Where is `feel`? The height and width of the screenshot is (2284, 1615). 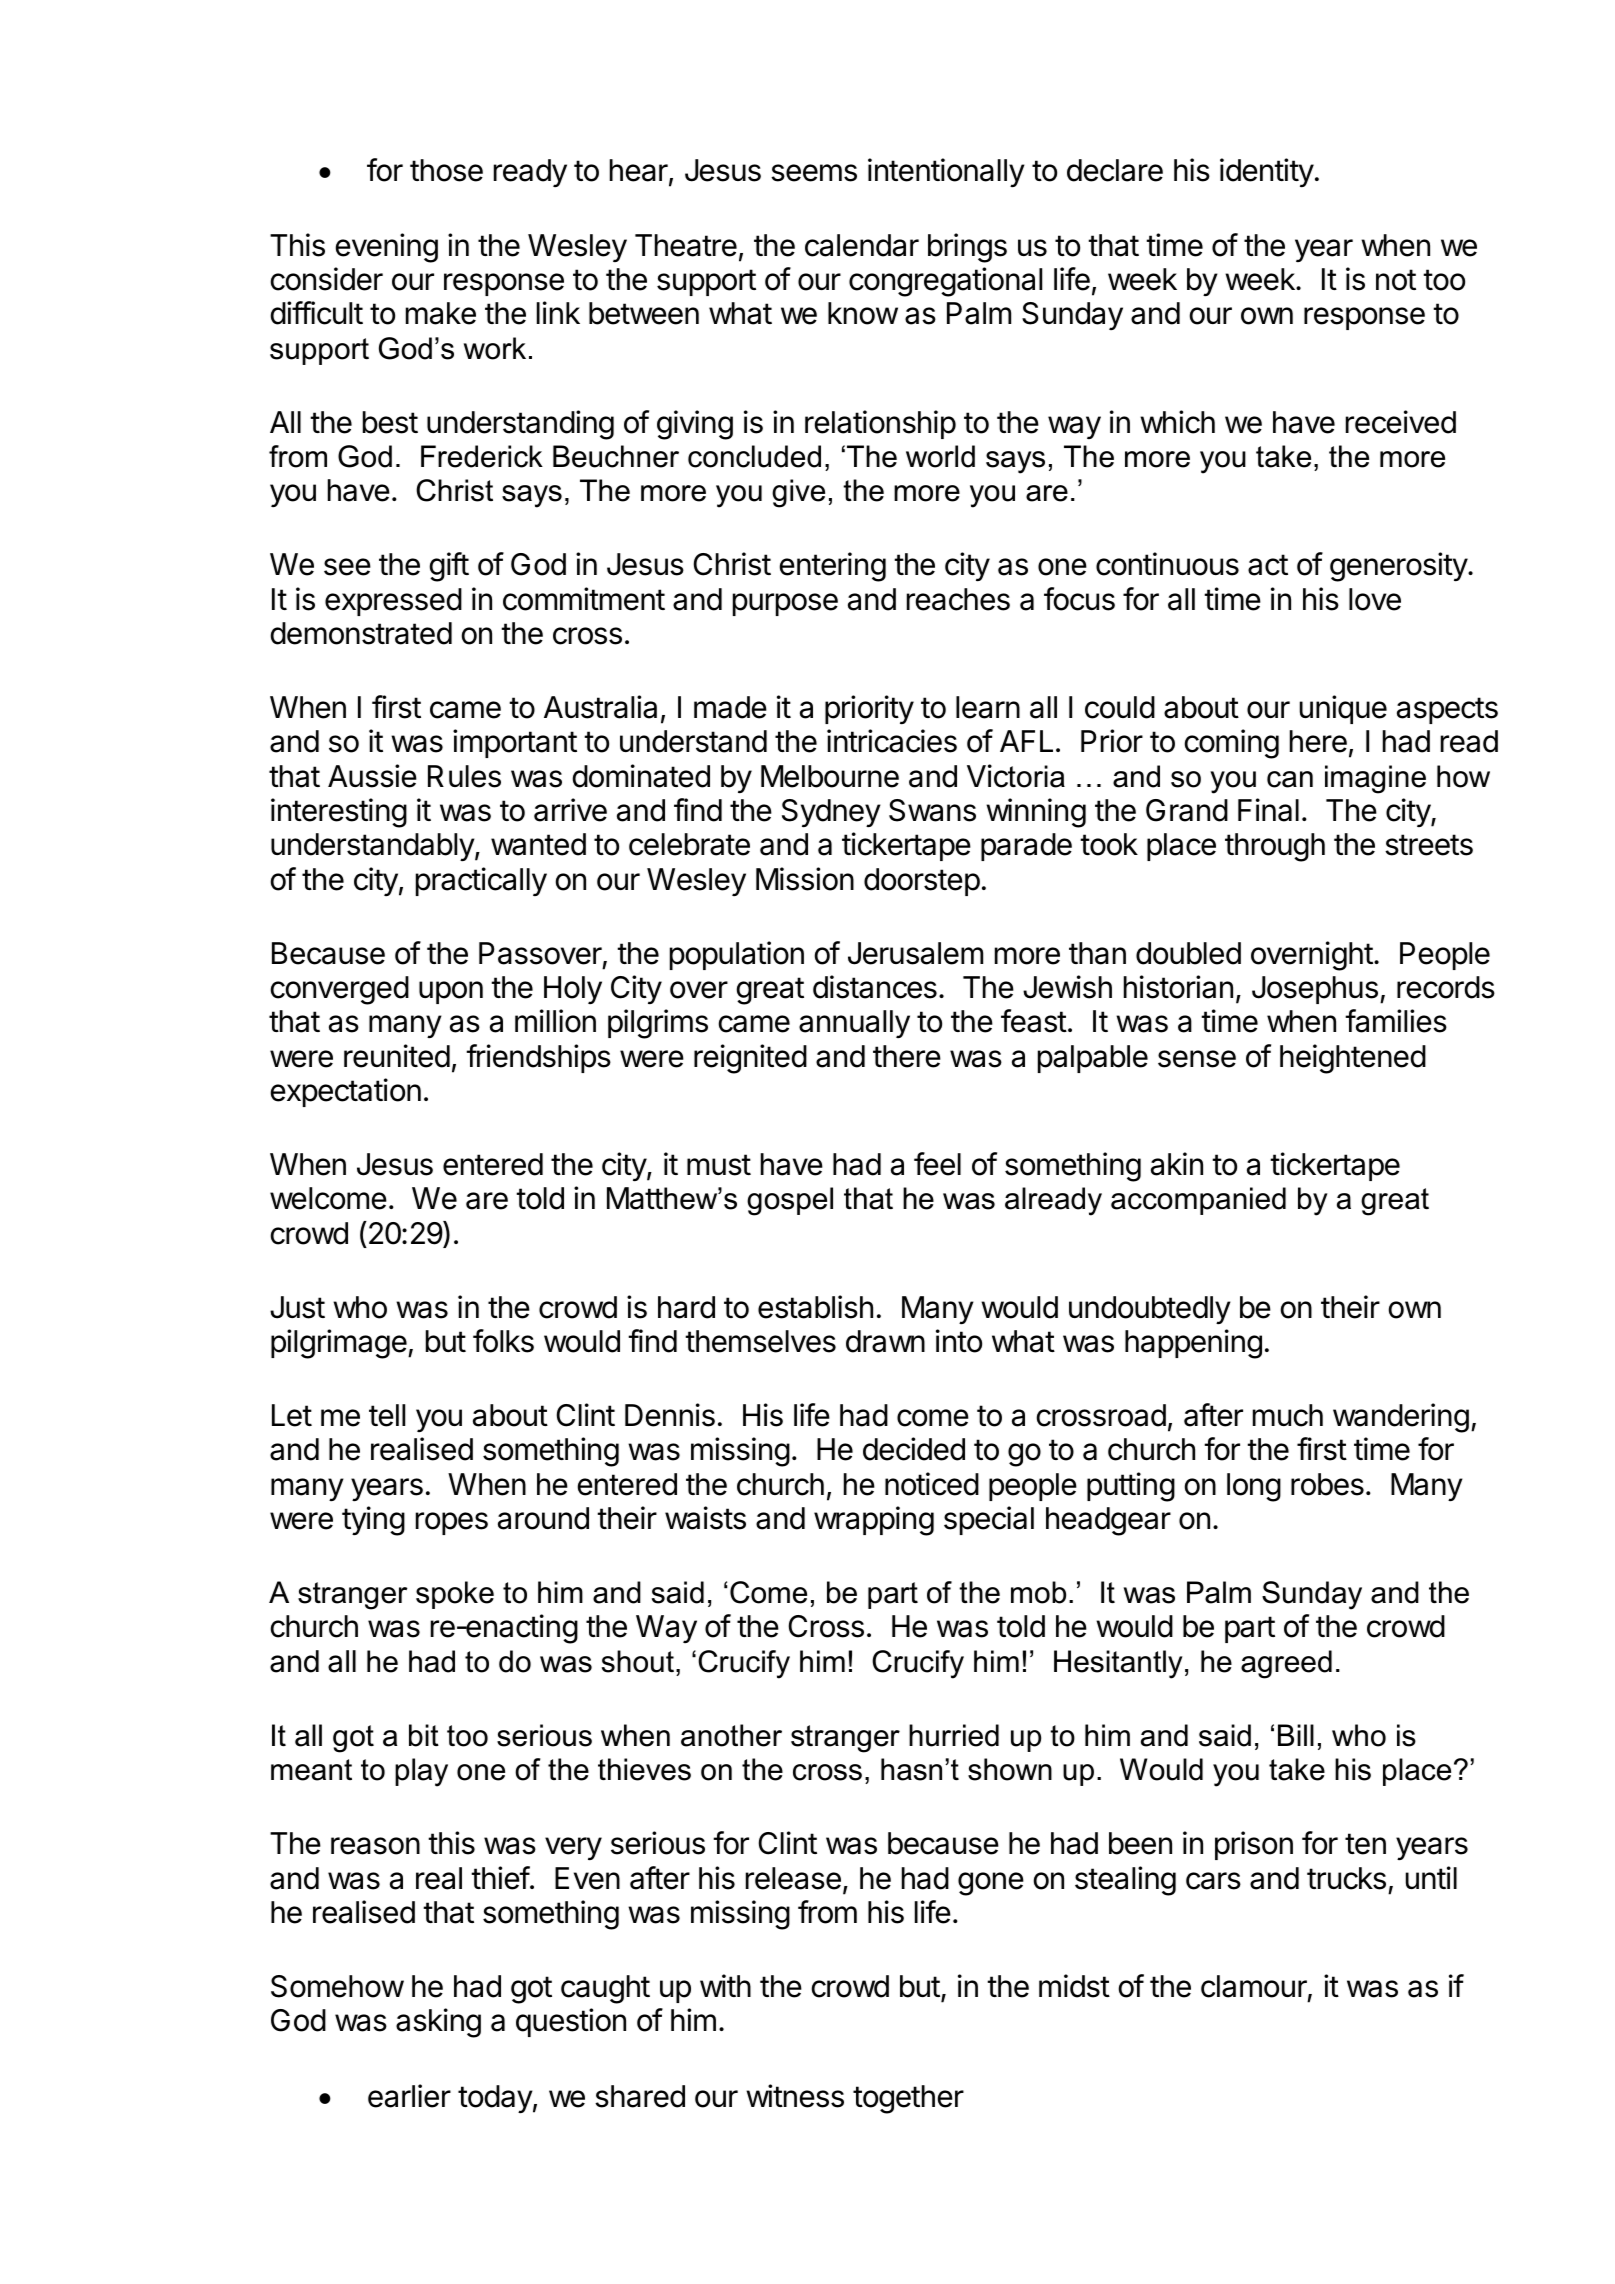
feel is located at coordinates (937, 1164).
